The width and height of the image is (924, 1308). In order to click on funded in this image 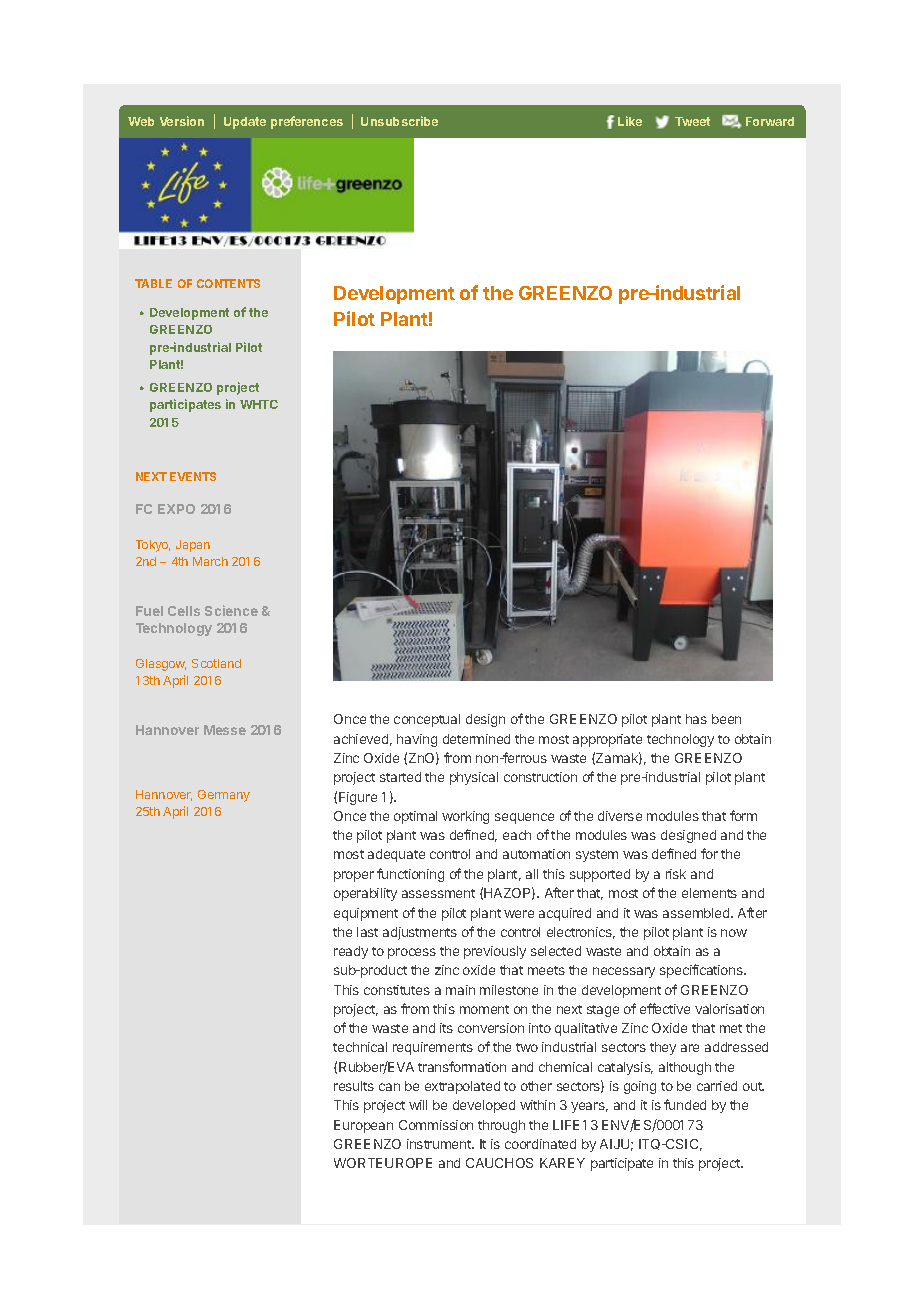, I will do `click(685, 1104)`.
